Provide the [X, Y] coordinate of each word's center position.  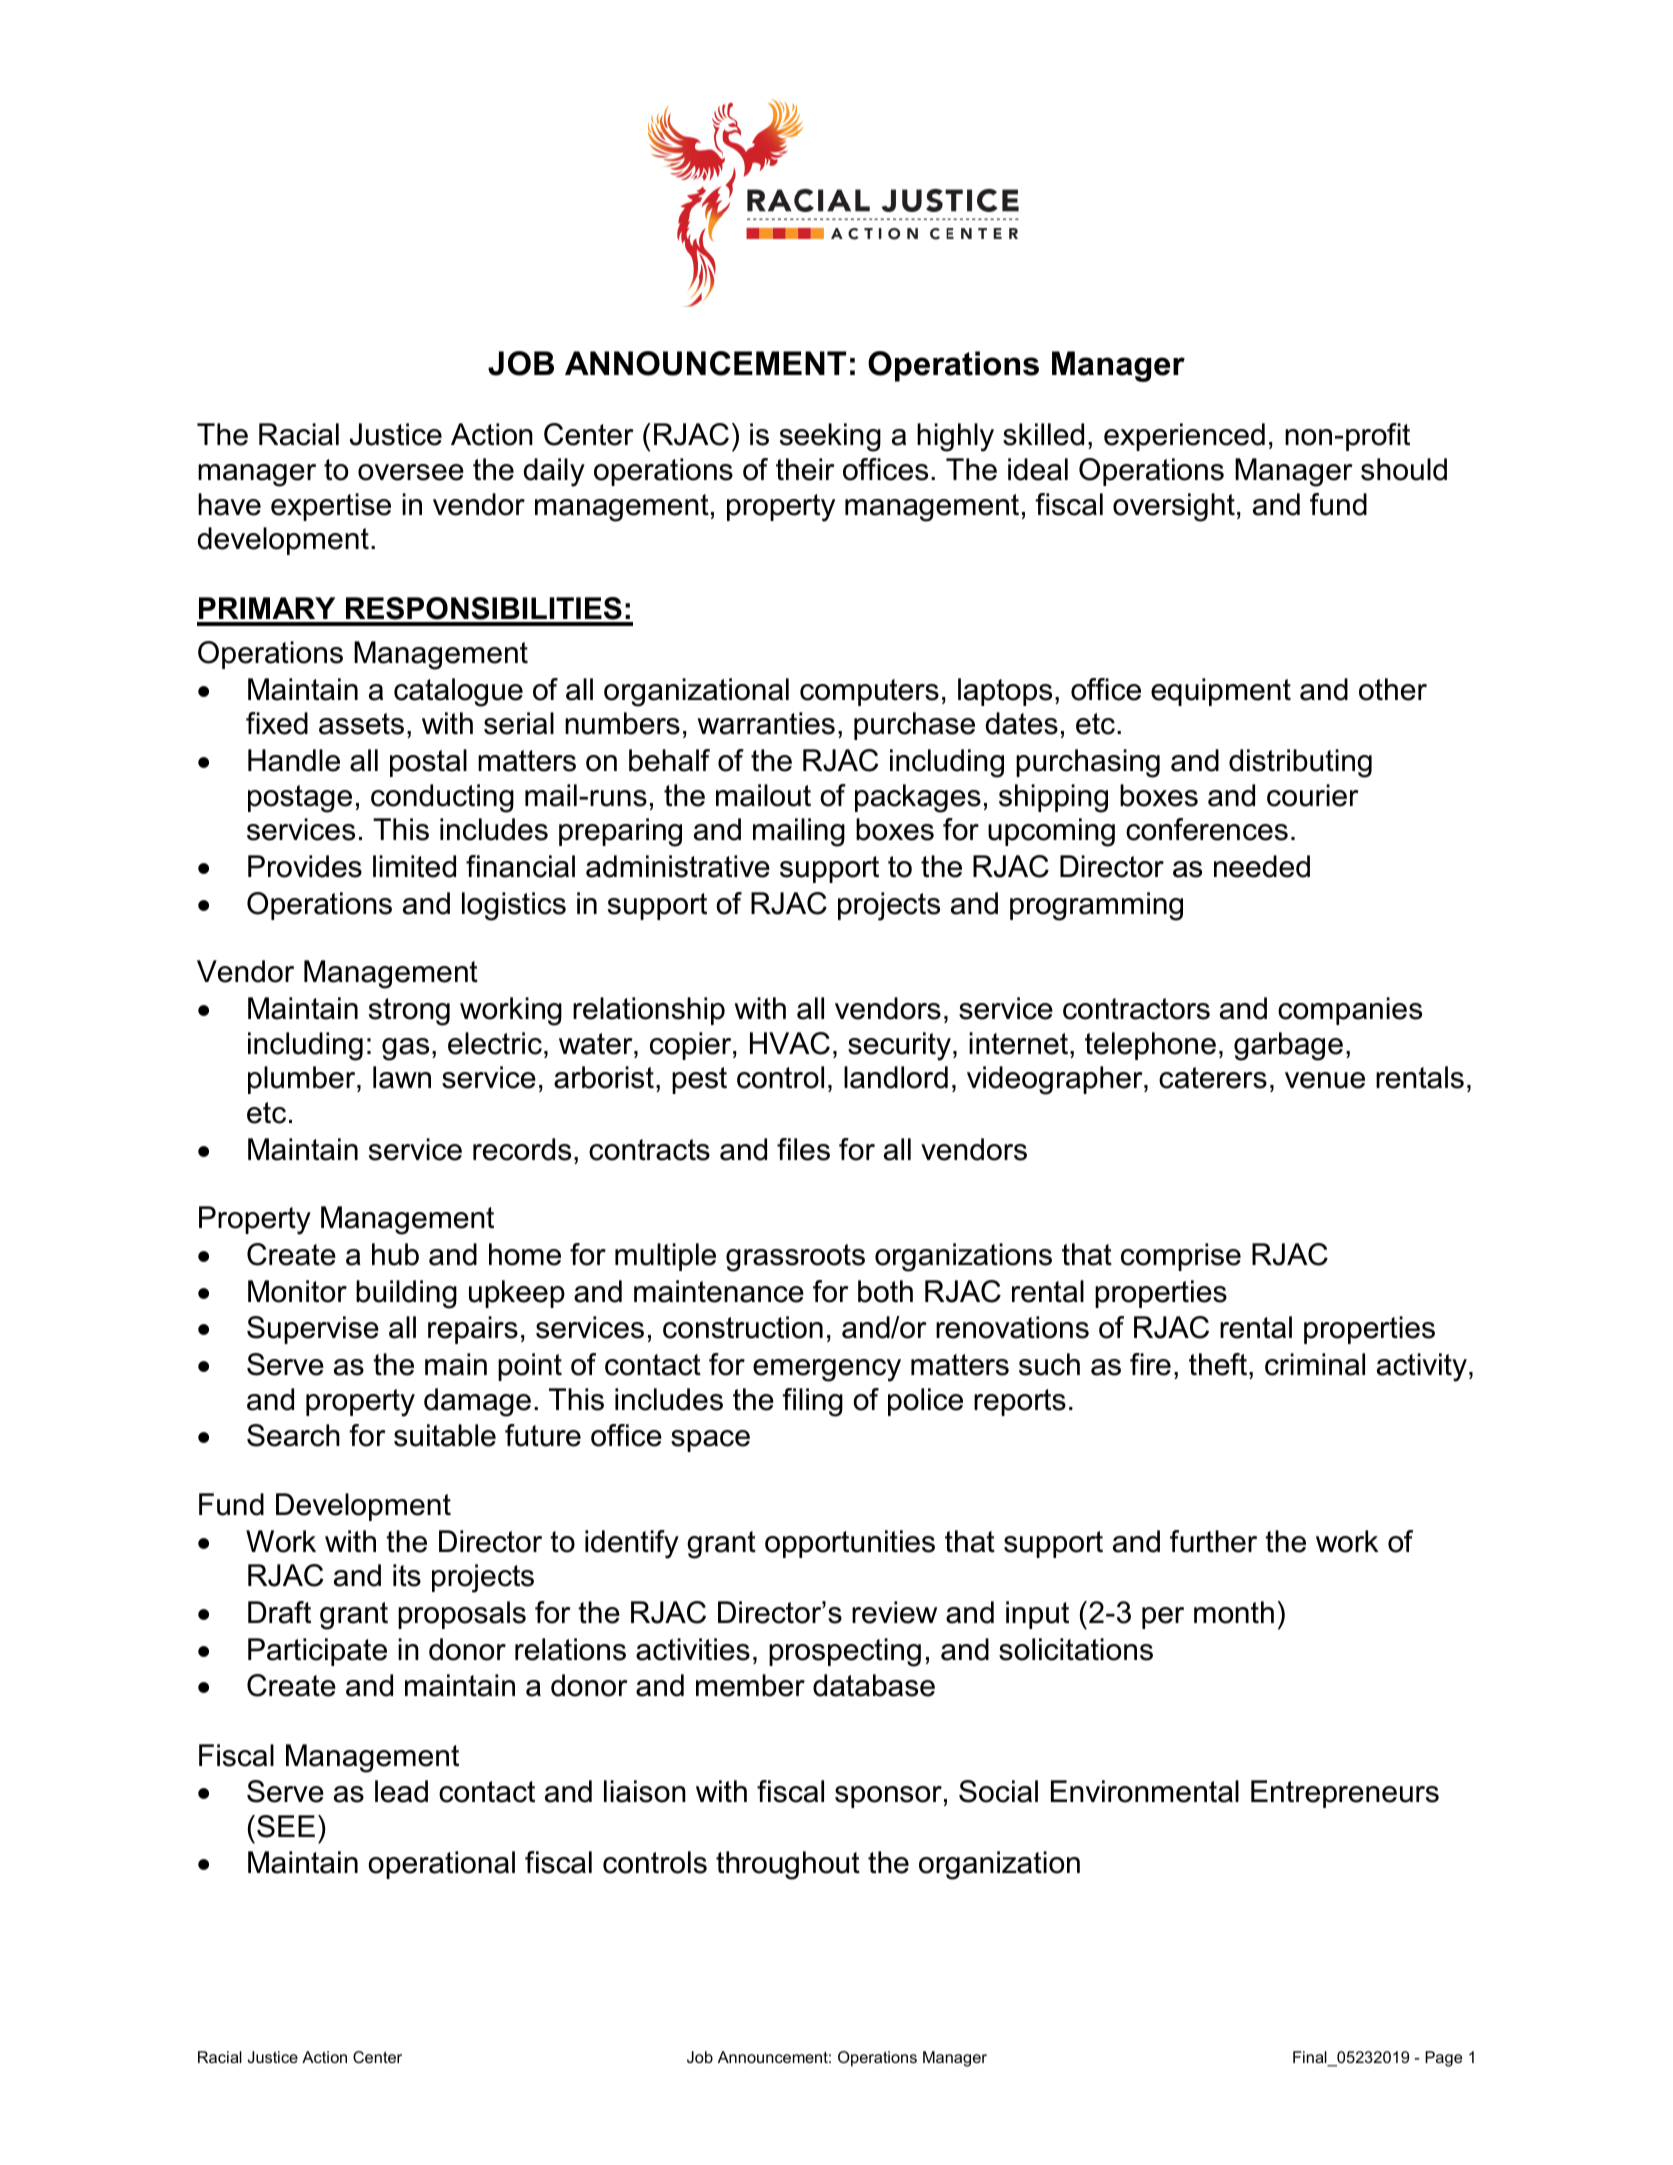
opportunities [850, 1544]
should [1404, 469]
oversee [411, 472]
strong [409, 1012]
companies [1350, 1011]
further [1213, 1541]
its [407, 1575]
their [805, 469]
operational [441, 1865]
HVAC [790, 1043]
